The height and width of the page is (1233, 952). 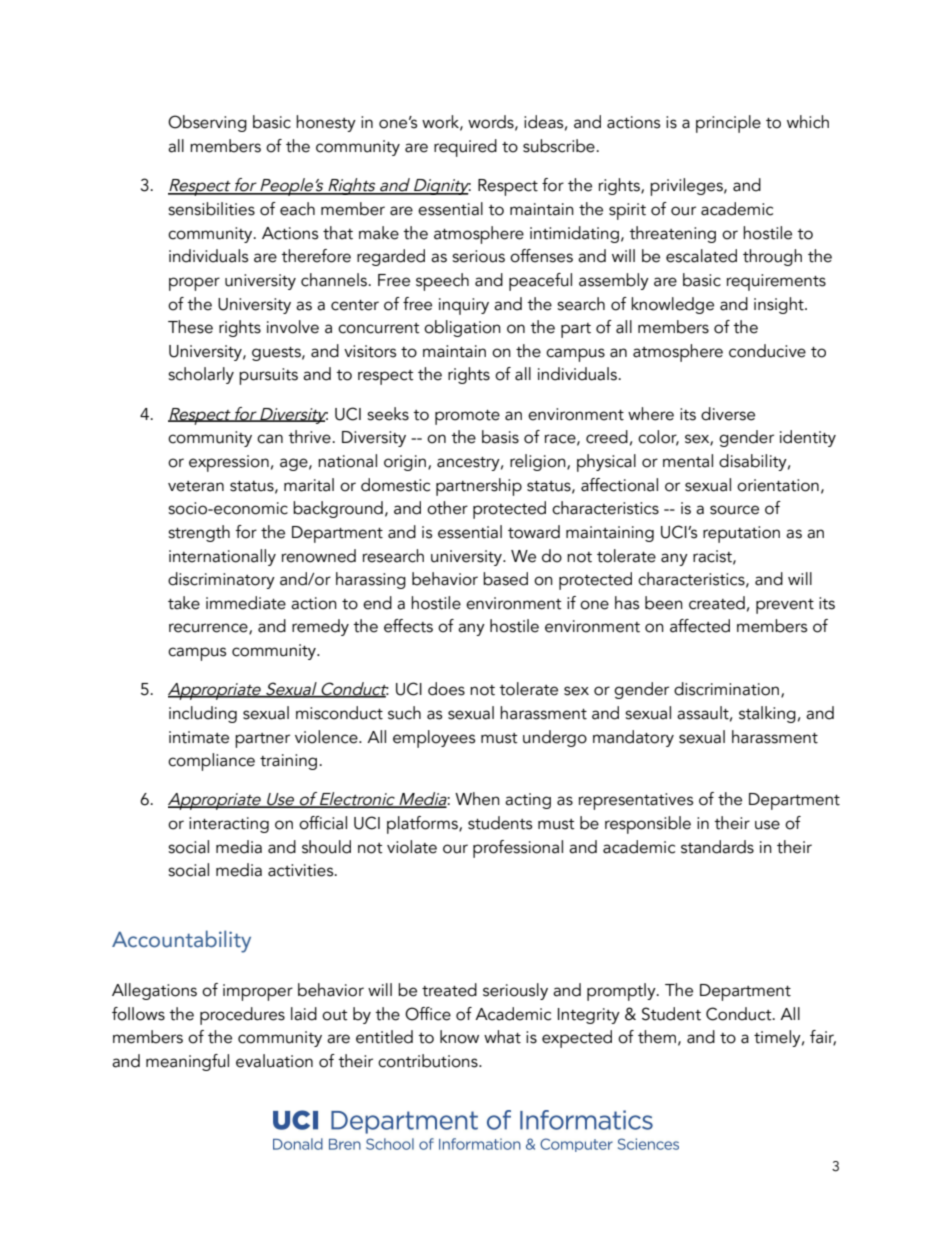 What do you see at coordinates (823, 1038) in the page?
I see `fair` at bounding box center [823, 1038].
